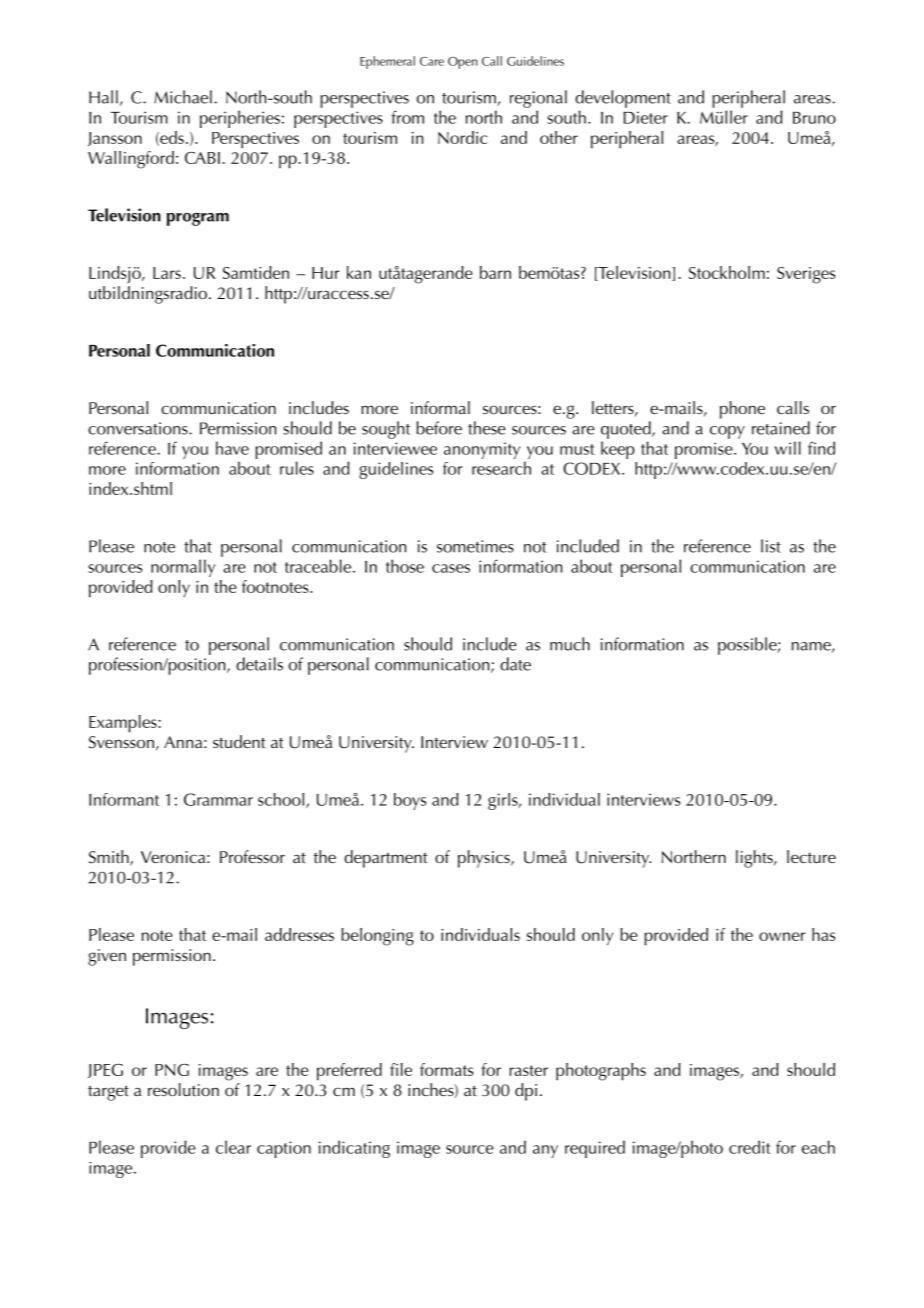 Image resolution: width=924 pixels, height=1308 pixels. Describe the element at coordinates (183, 97) in the image. I see `Michael` at that location.
